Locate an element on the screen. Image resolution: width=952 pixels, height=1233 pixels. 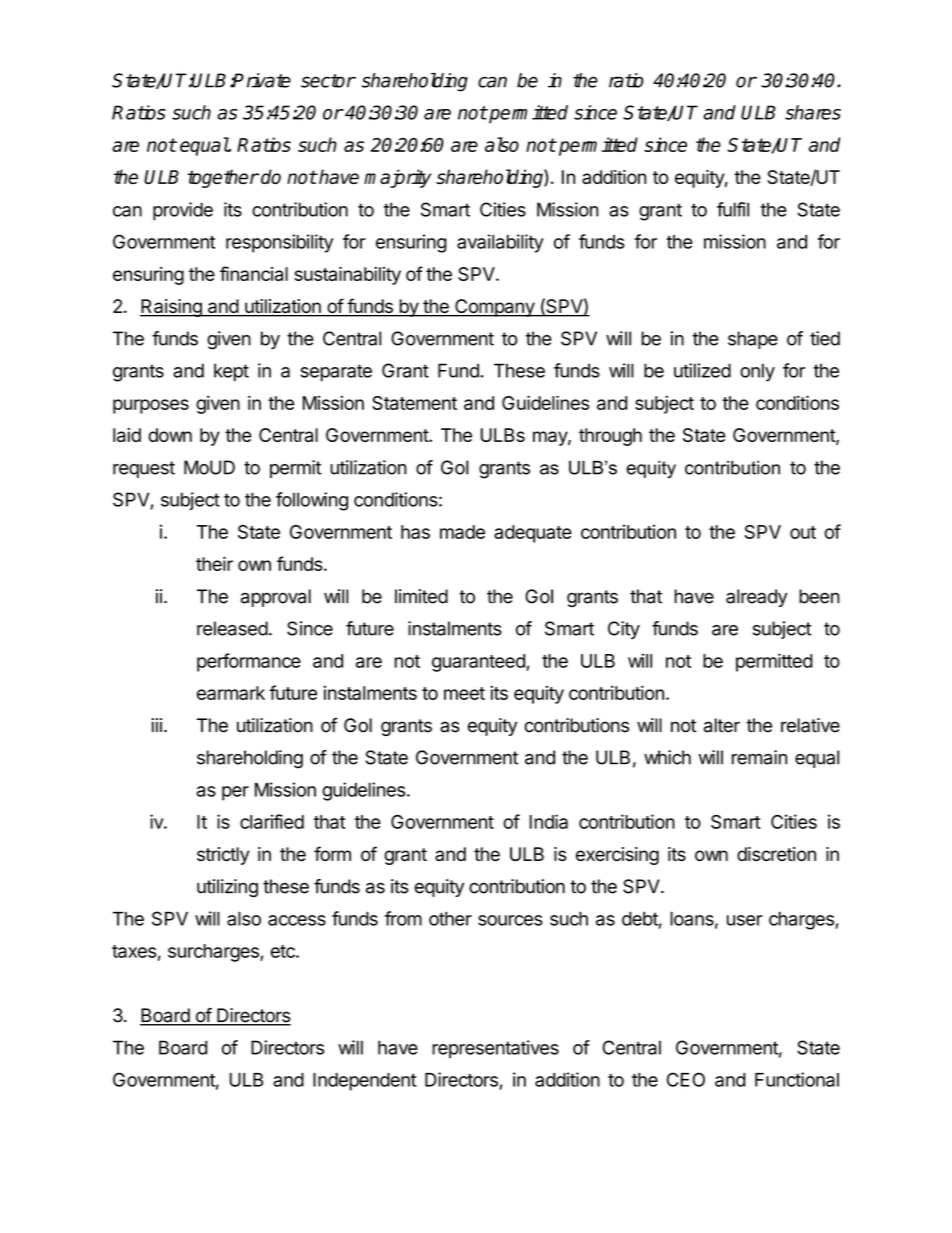
discretion is located at coordinates (776, 854).
